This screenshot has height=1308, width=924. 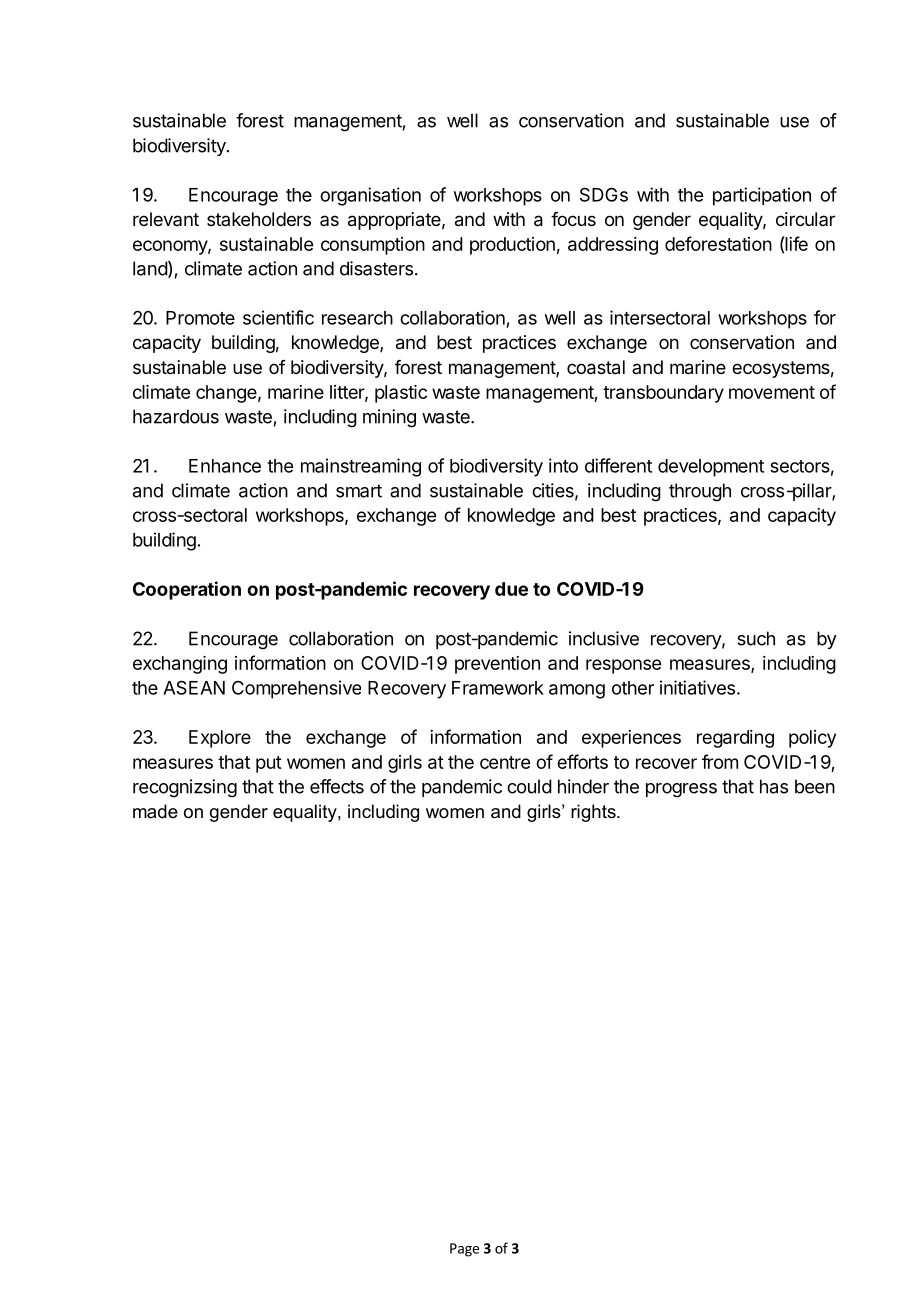 I want to click on participation, so click(x=762, y=196).
